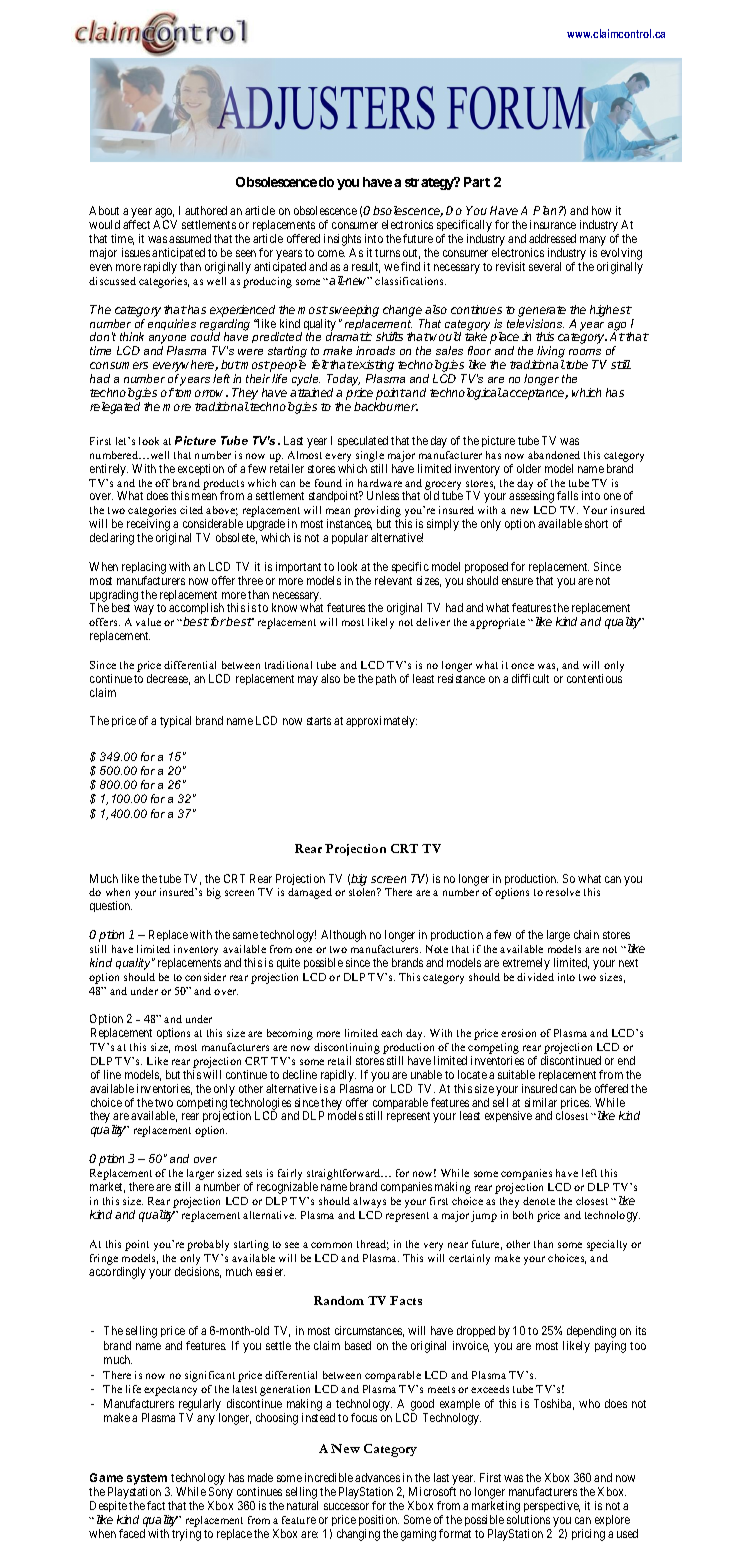  I want to click on path, so click(386, 679).
